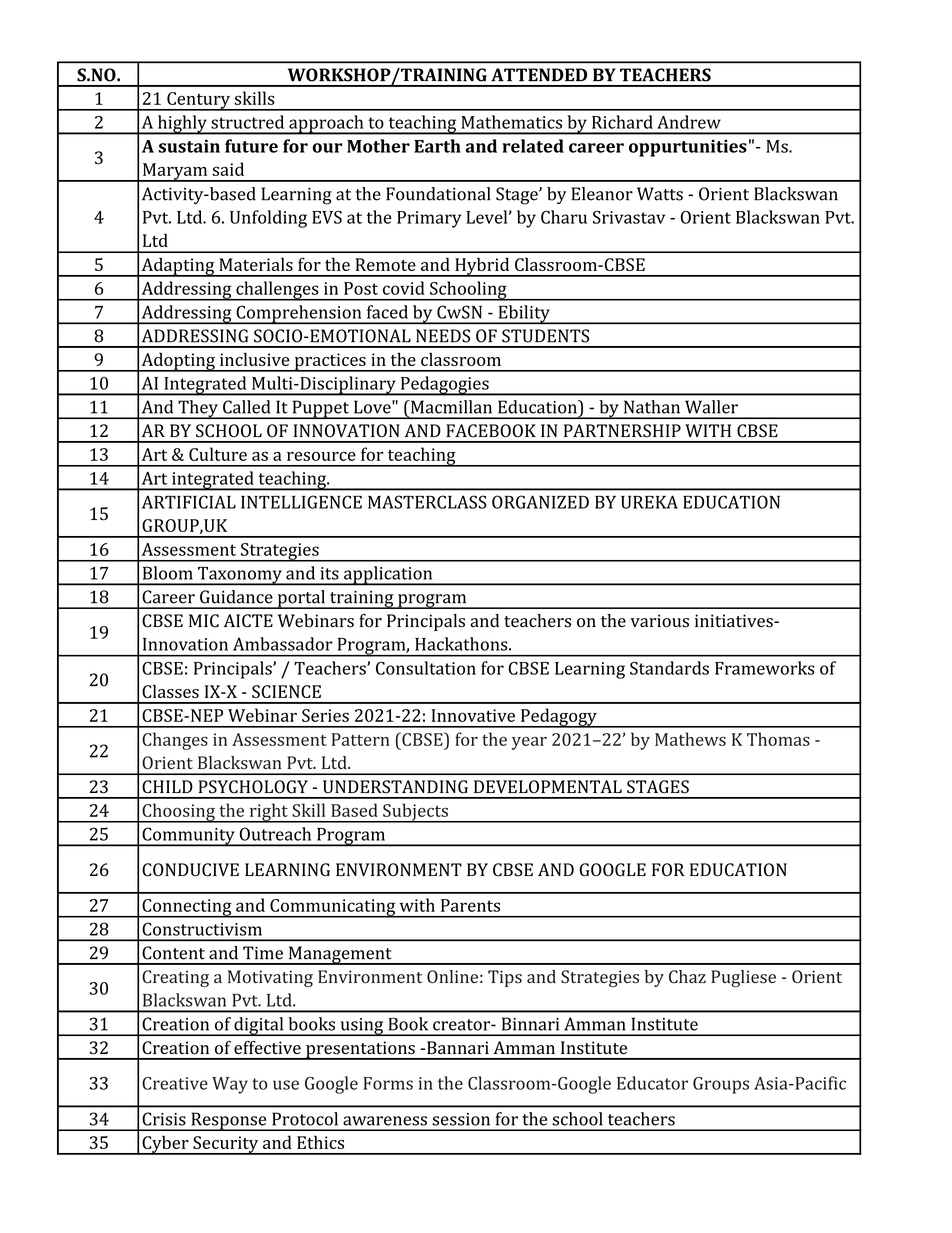 The height and width of the screenshot is (1233, 952). What do you see at coordinates (659, 621) in the screenshot?
I see `various` at bounding box center [659, 621].
